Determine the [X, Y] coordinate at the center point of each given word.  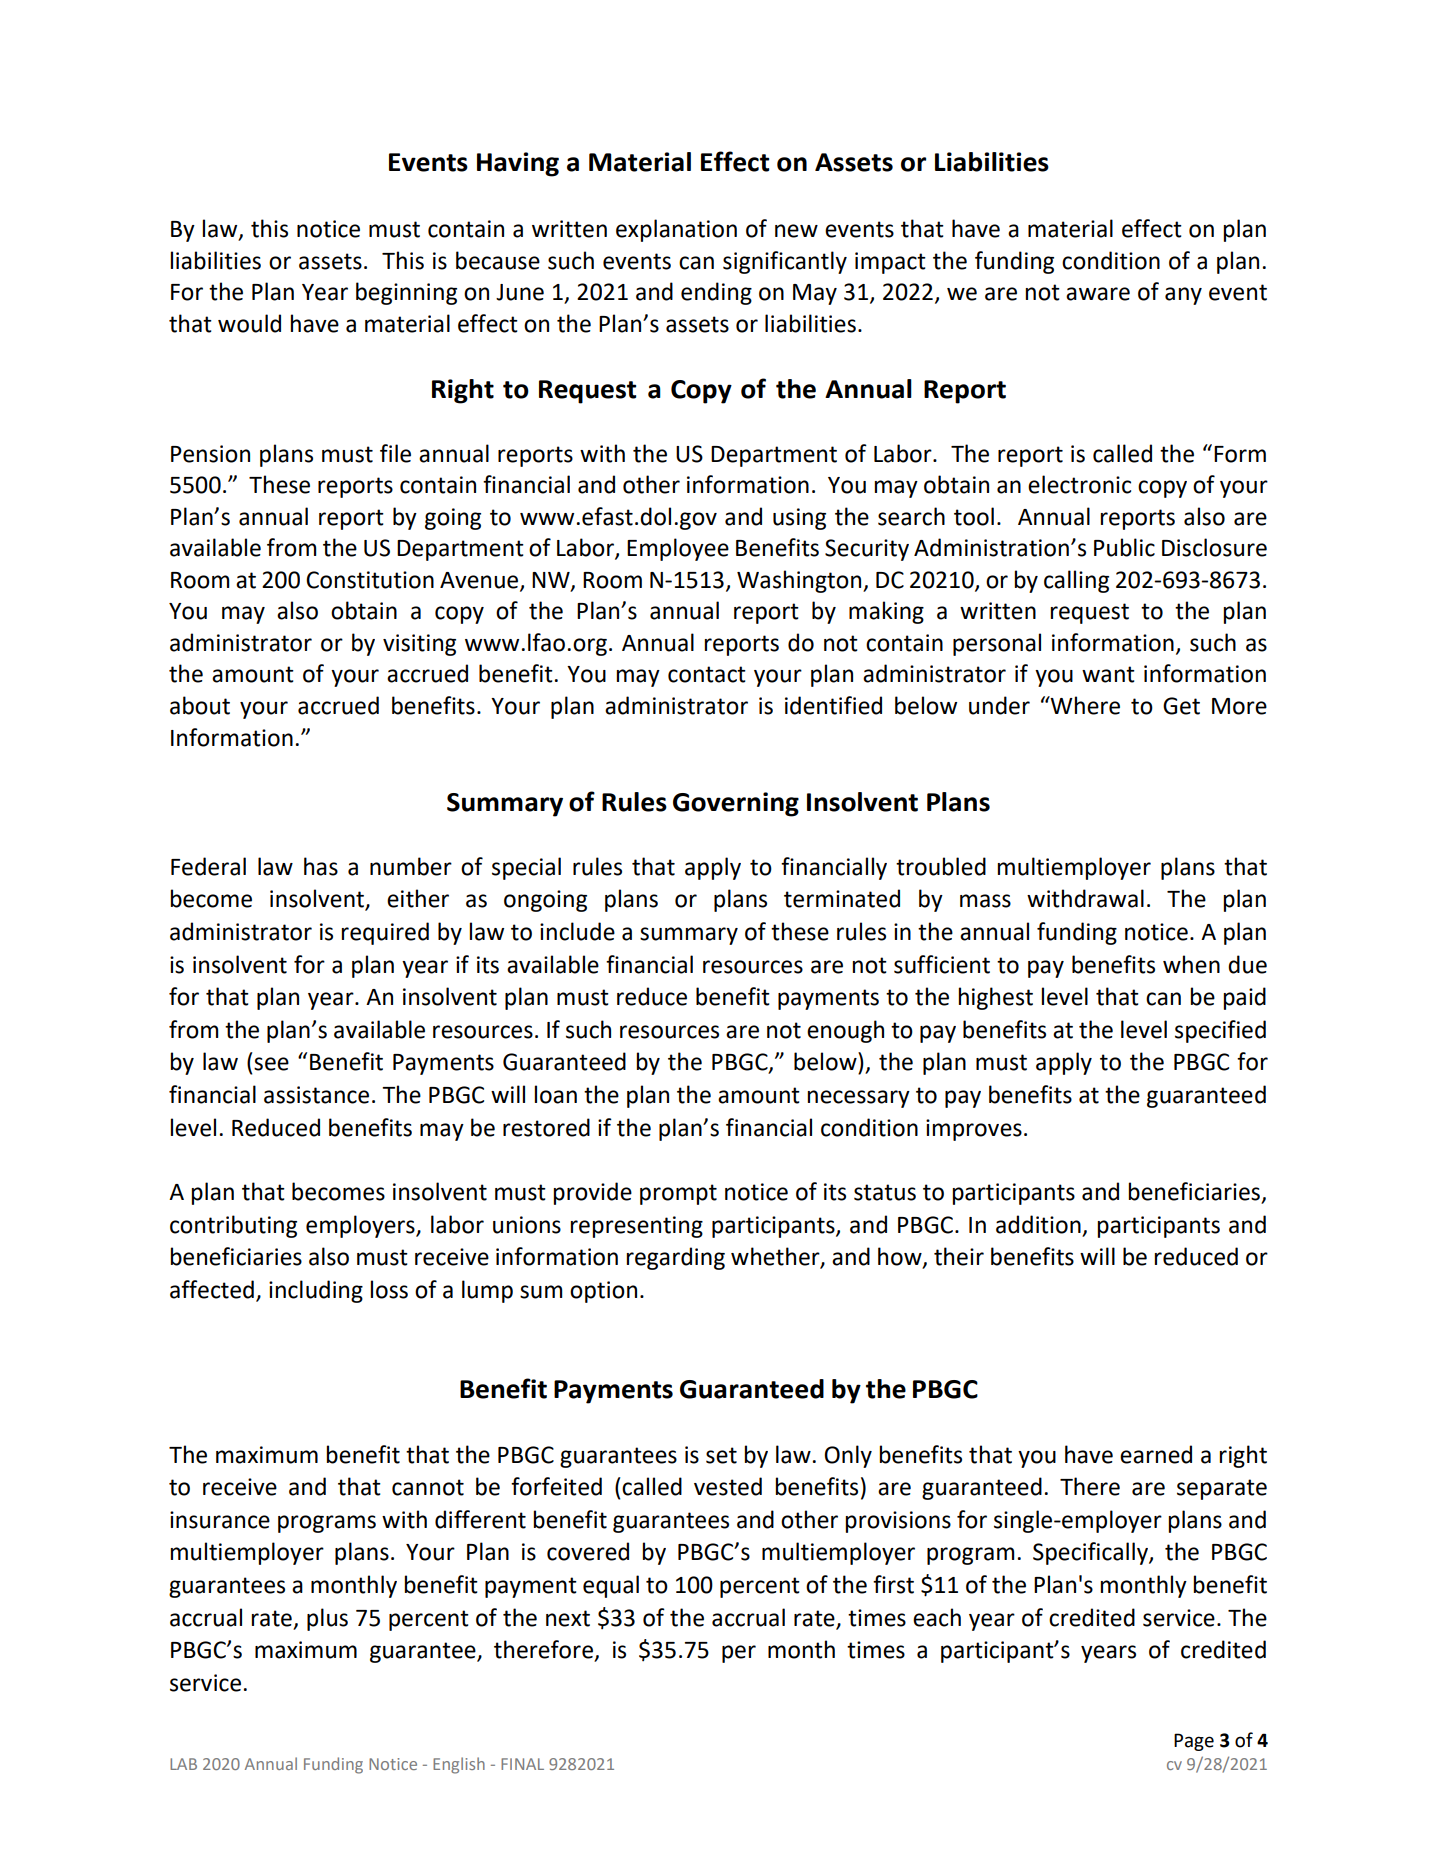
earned [1156, 1454]
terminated [842, 898]
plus [327, 1619]
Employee [678, 549]
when [1191, 964]
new [796, 231]
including [316, 1291]
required [385, 933]
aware [1098, 294]
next [568, 1618]
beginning [406, 293]
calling [1076, 581]
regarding [675, 1258]
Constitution [370, 580]
